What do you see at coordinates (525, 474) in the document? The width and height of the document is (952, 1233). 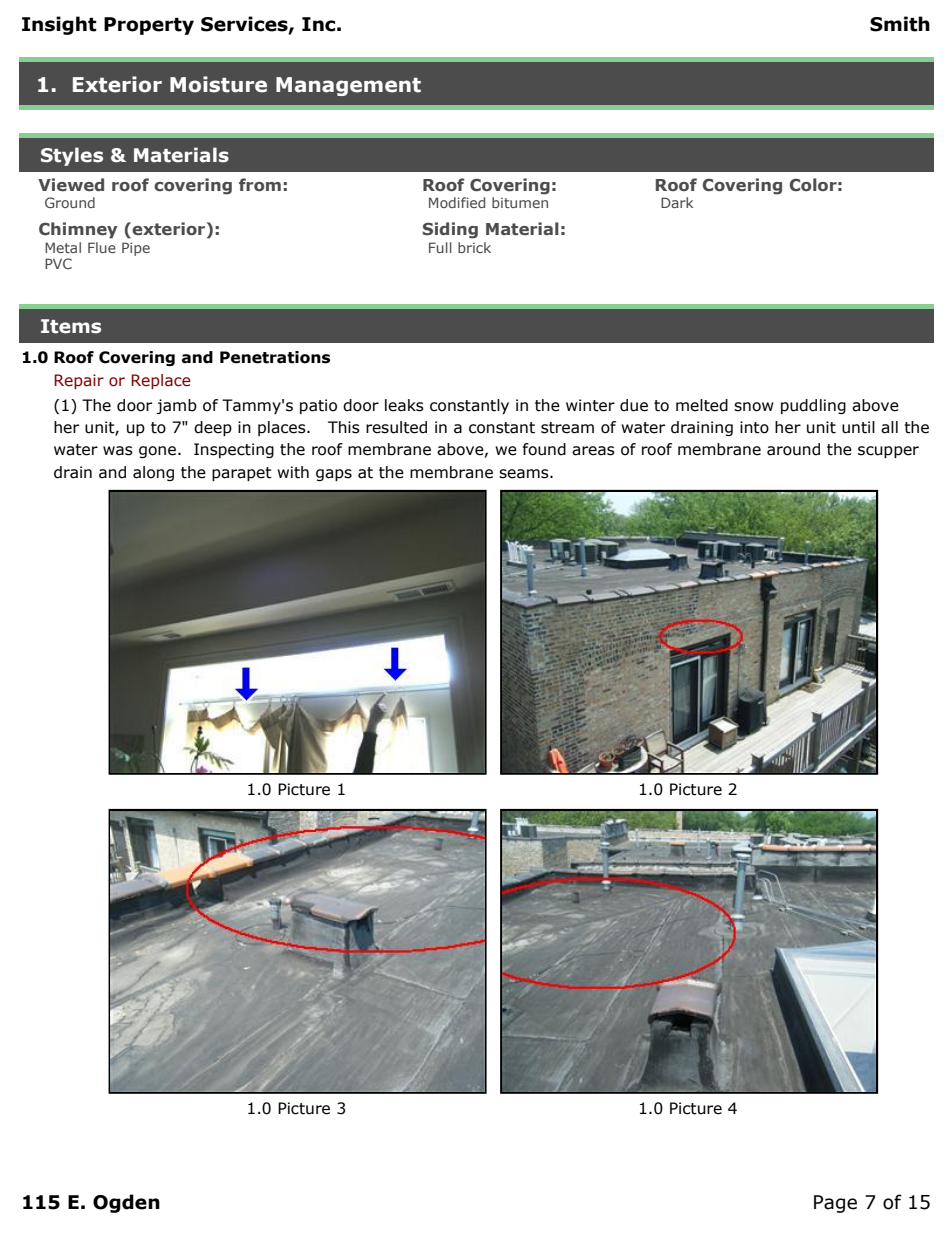 I see `seams` at bounding box center [525, 474].
